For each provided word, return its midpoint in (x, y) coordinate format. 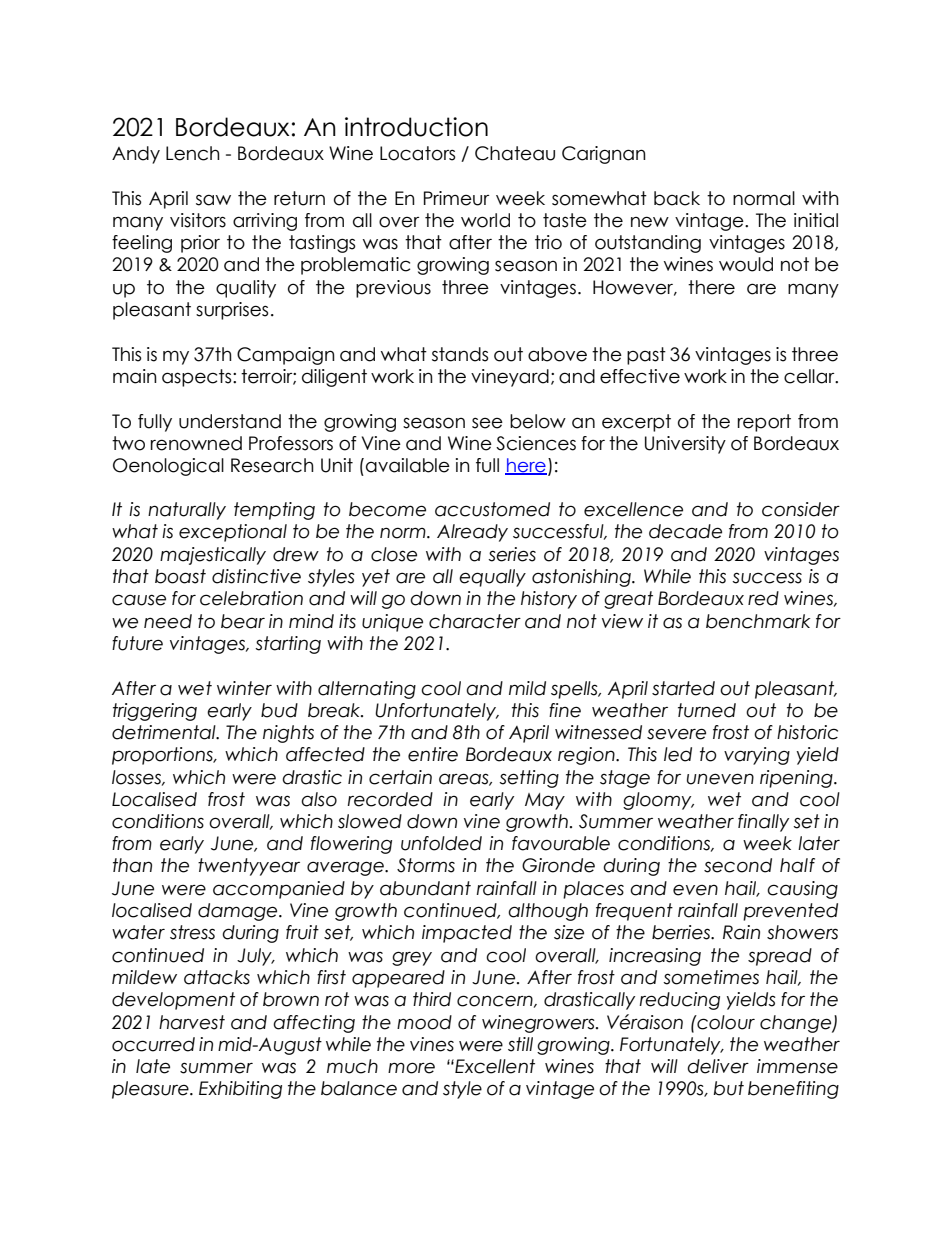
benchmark (758, 621)
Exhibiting (240, 1090)
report (764, 423)
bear (243, 621)
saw (213, 200)
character (475, 621)
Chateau (515, 153)
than (132, 865)
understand (230, 421)
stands (460, 354)
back (677, 198)
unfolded (441, 843)
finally (763, 823)
